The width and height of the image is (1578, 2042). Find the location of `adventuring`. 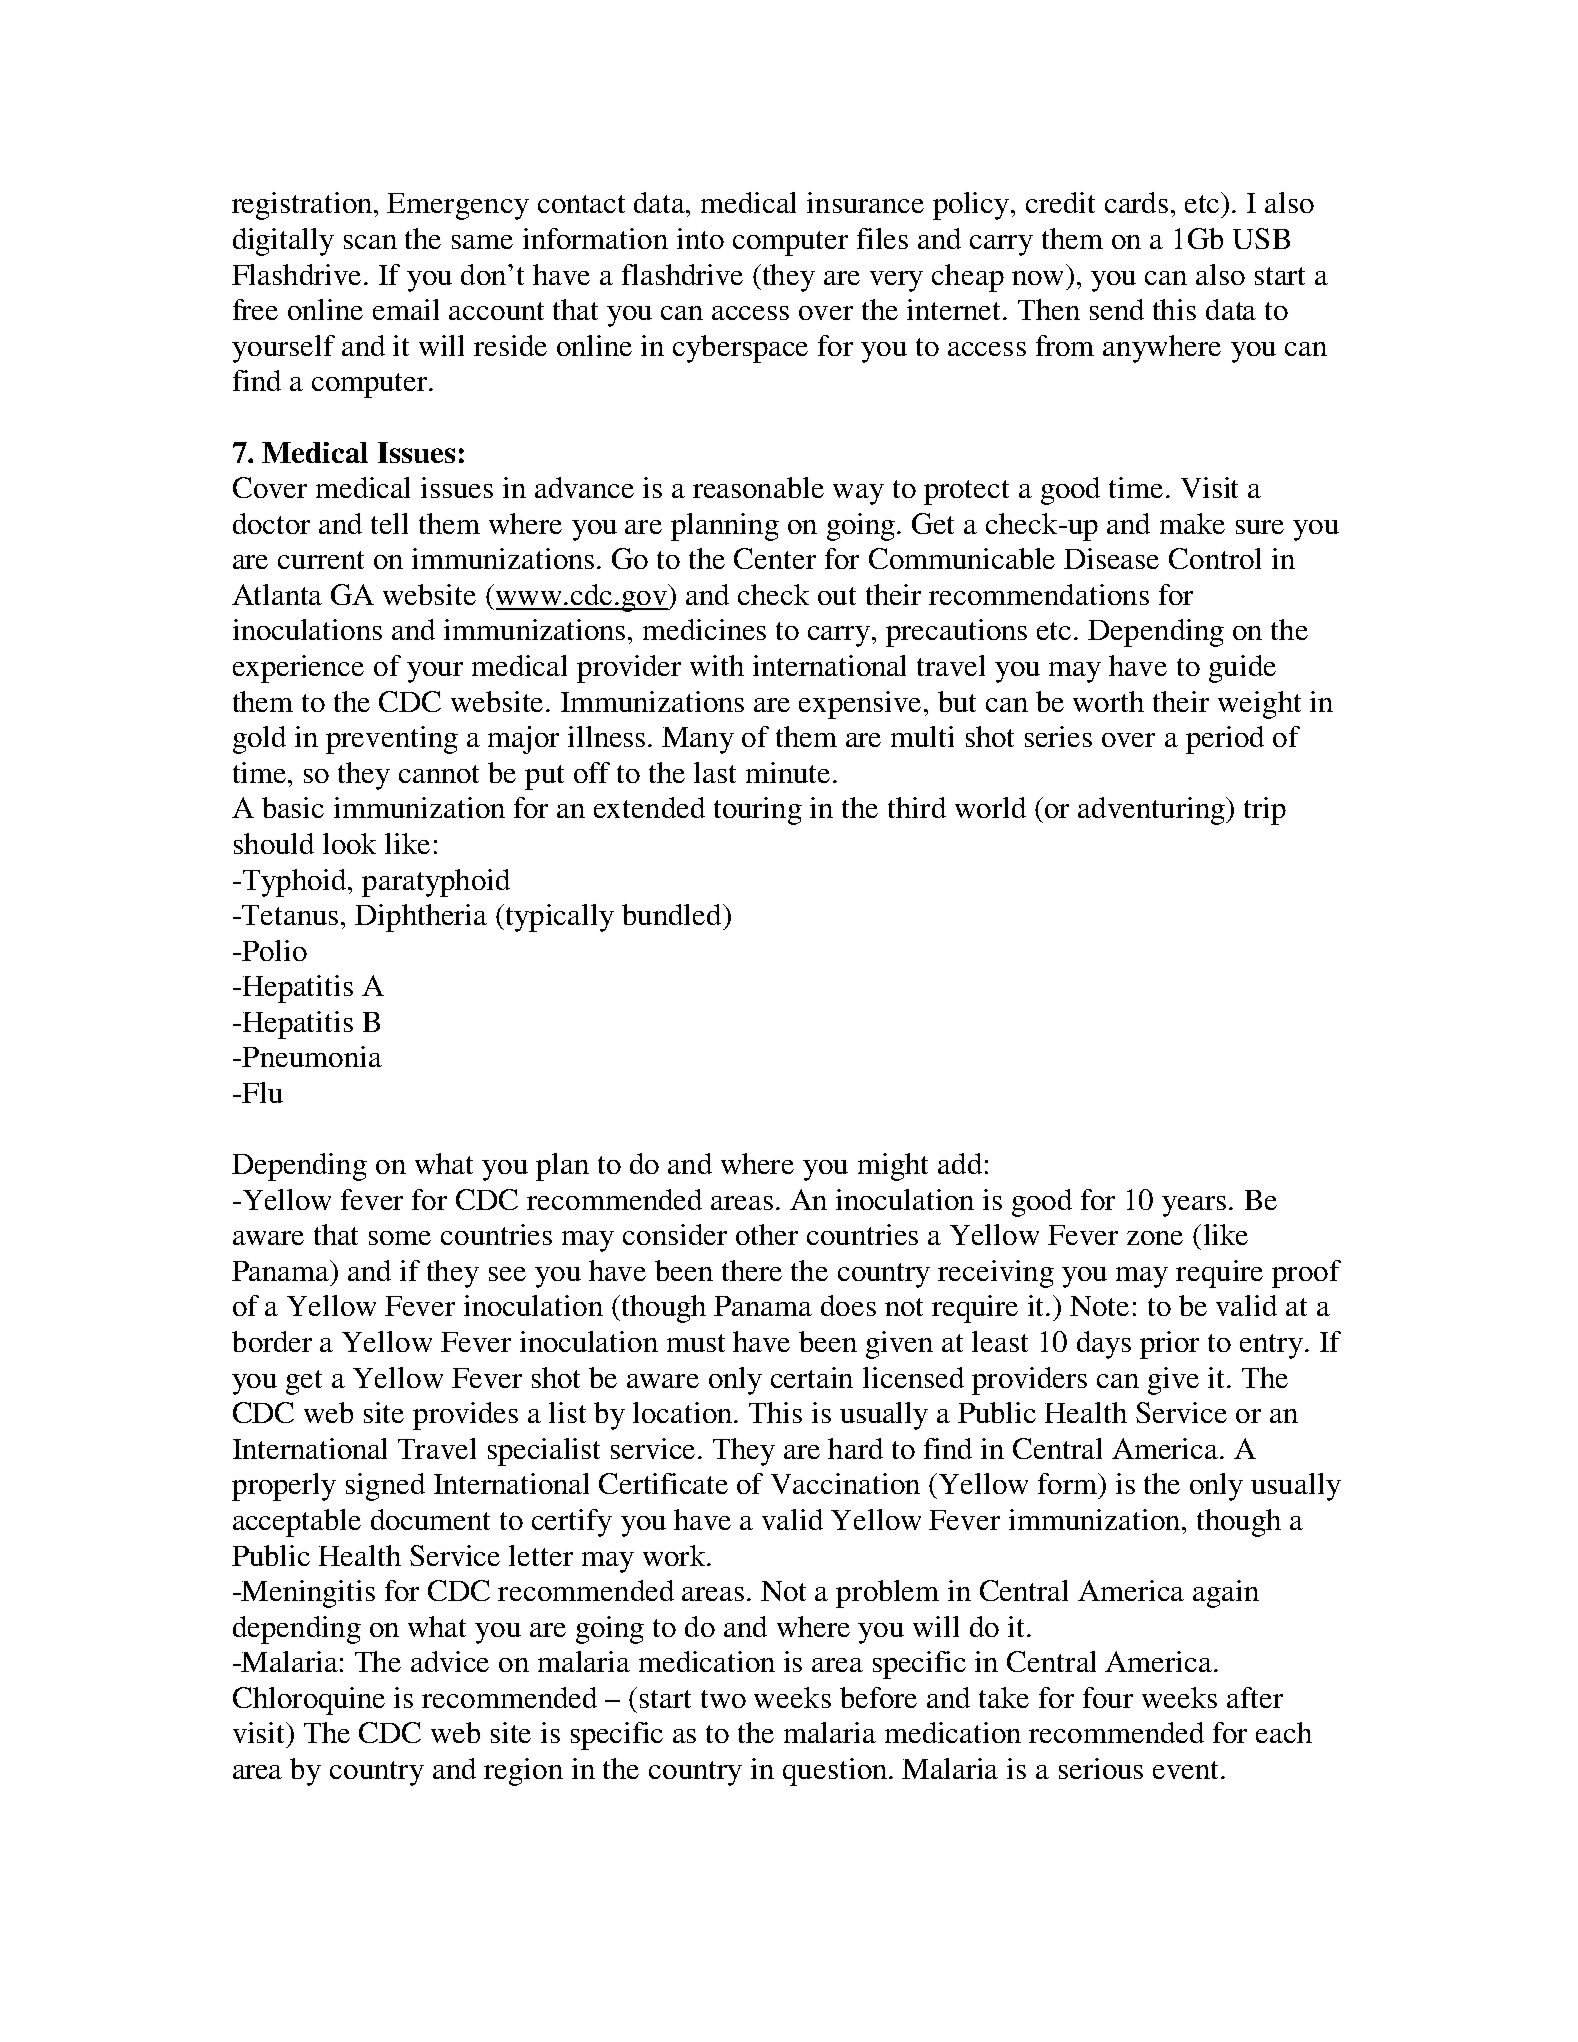

adventuring is located at coordinates (1152, 811).
